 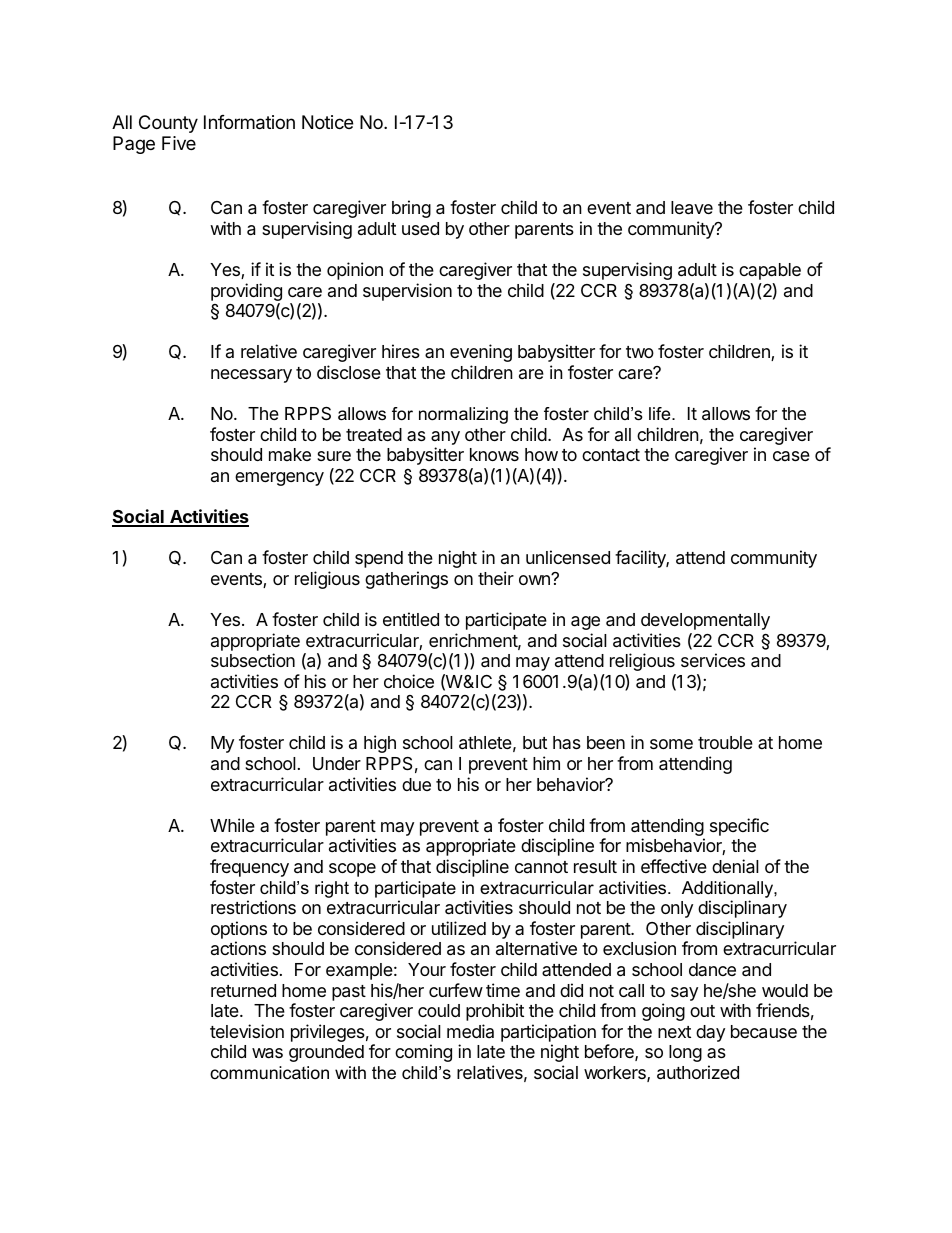 What do you see at coordinates (481, 353) in the screenshot?
I see `evening` at bounding box center [481, 353].
